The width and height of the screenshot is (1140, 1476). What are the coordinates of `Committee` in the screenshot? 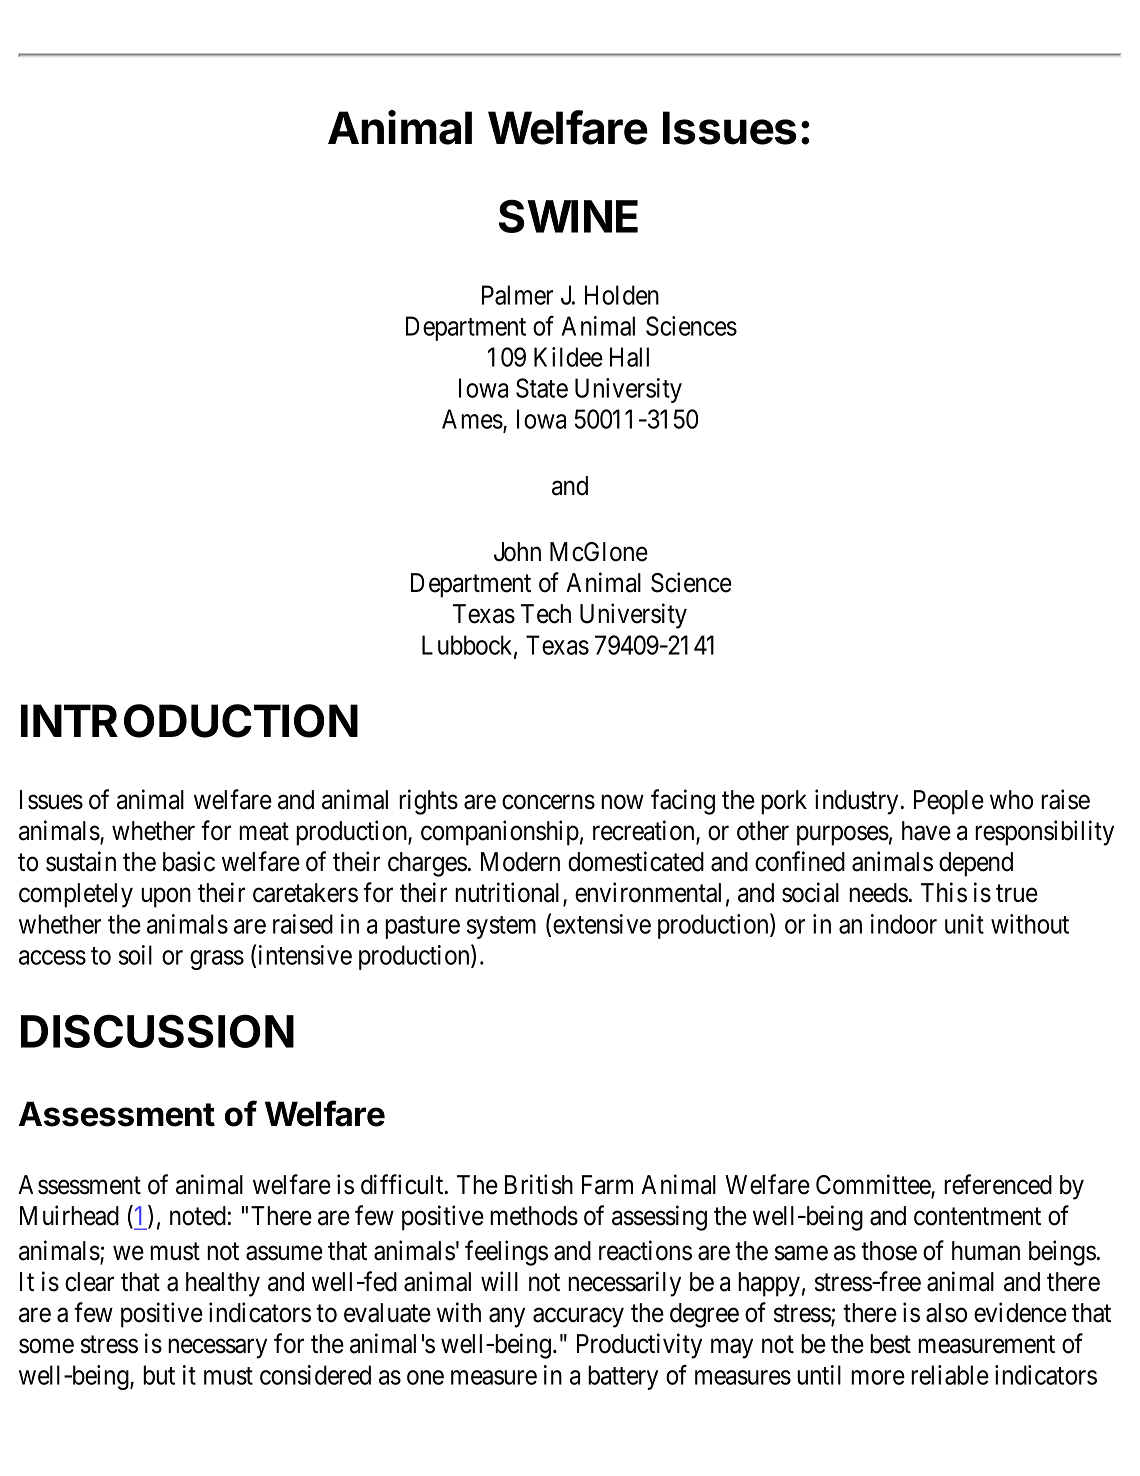 It's located at (874, 1185).
